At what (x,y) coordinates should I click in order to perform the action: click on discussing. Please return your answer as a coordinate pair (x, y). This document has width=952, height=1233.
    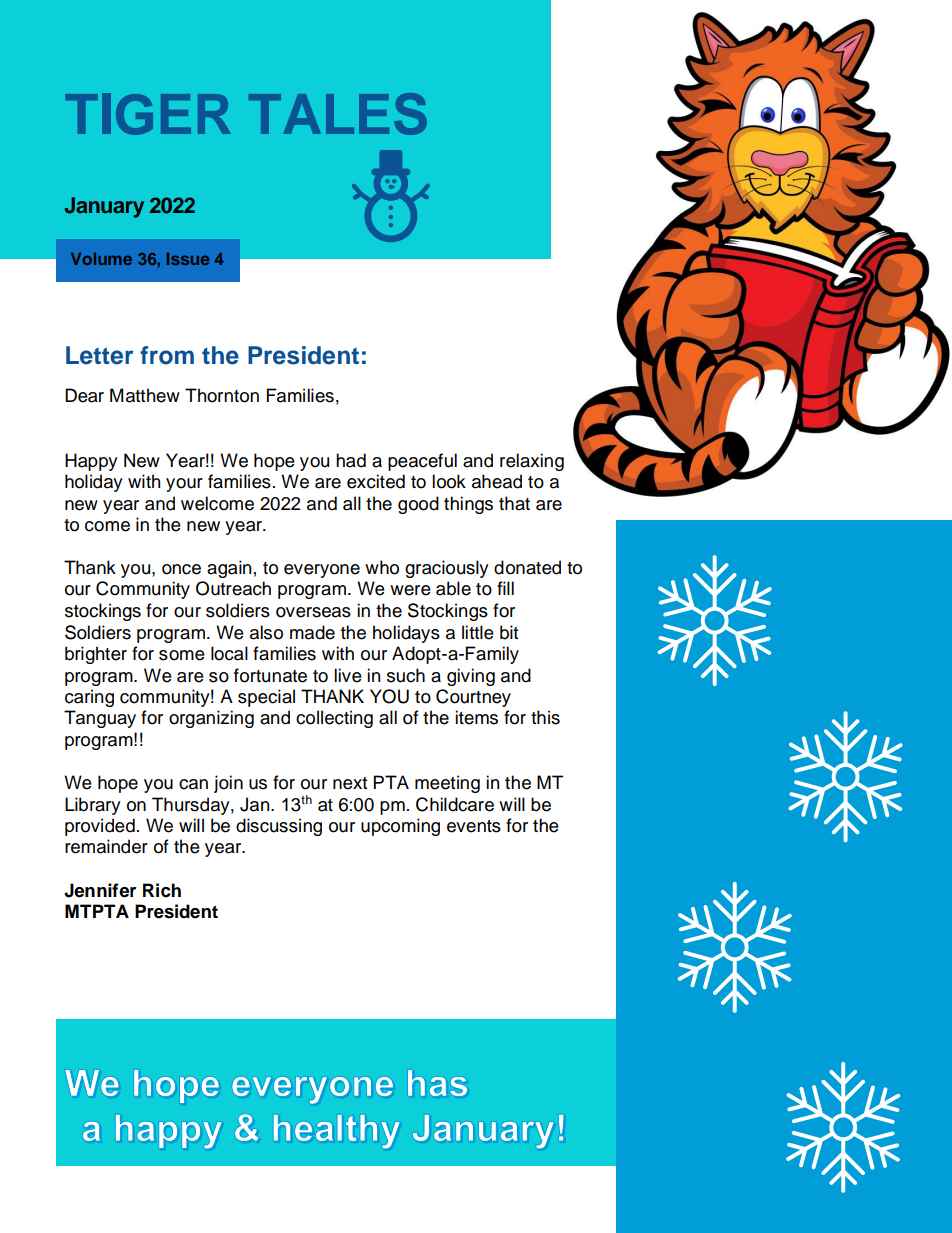
    Looking at the image, I should click on (279, 827).
